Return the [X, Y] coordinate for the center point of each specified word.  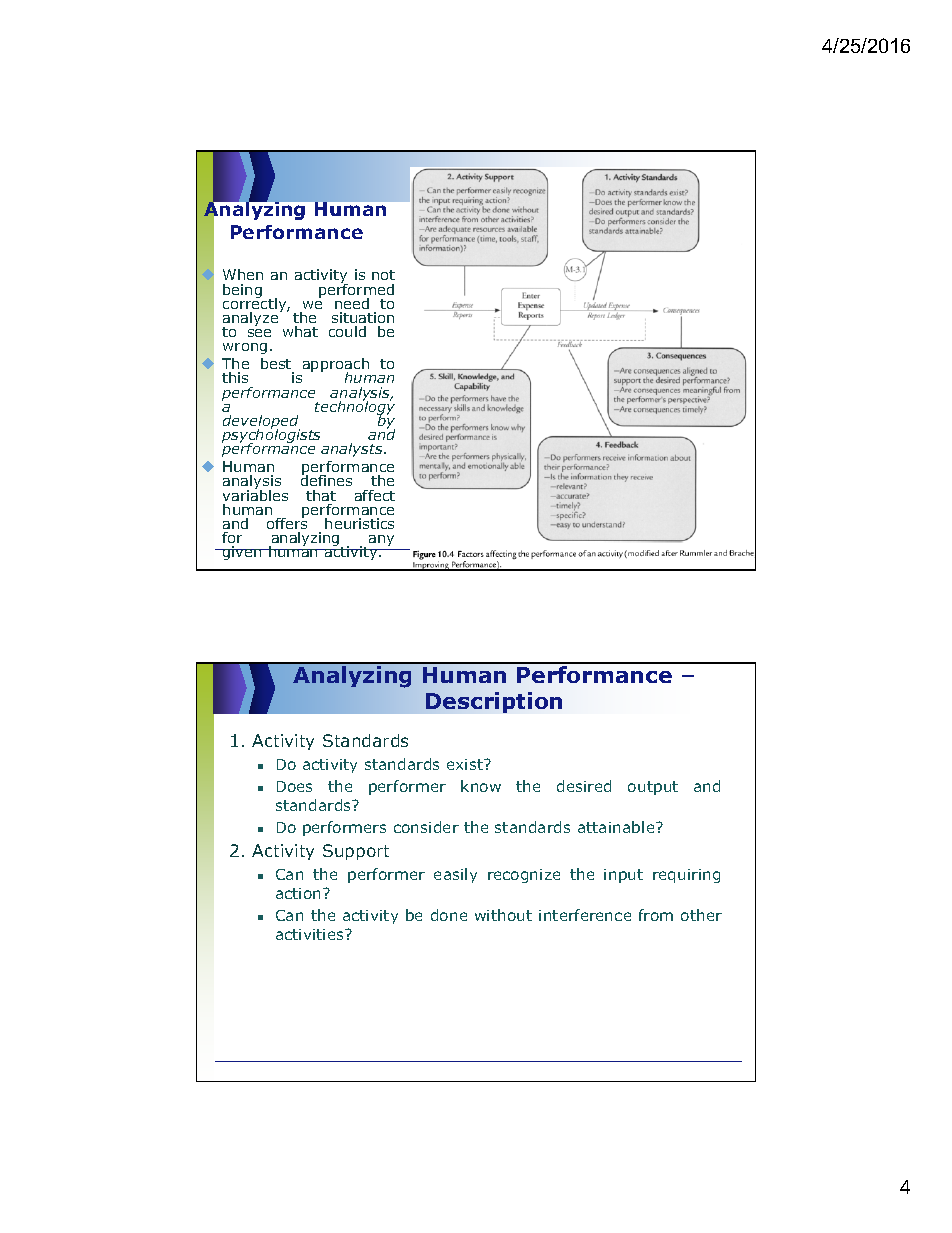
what [300, 331]
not [383, 275]
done [449, 915]
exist [466, 764]
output [653, 788]
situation [363, 317]
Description [494, 702]
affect [375, 495]
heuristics [359, 523]
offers [287, 522]
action [298, 893]
